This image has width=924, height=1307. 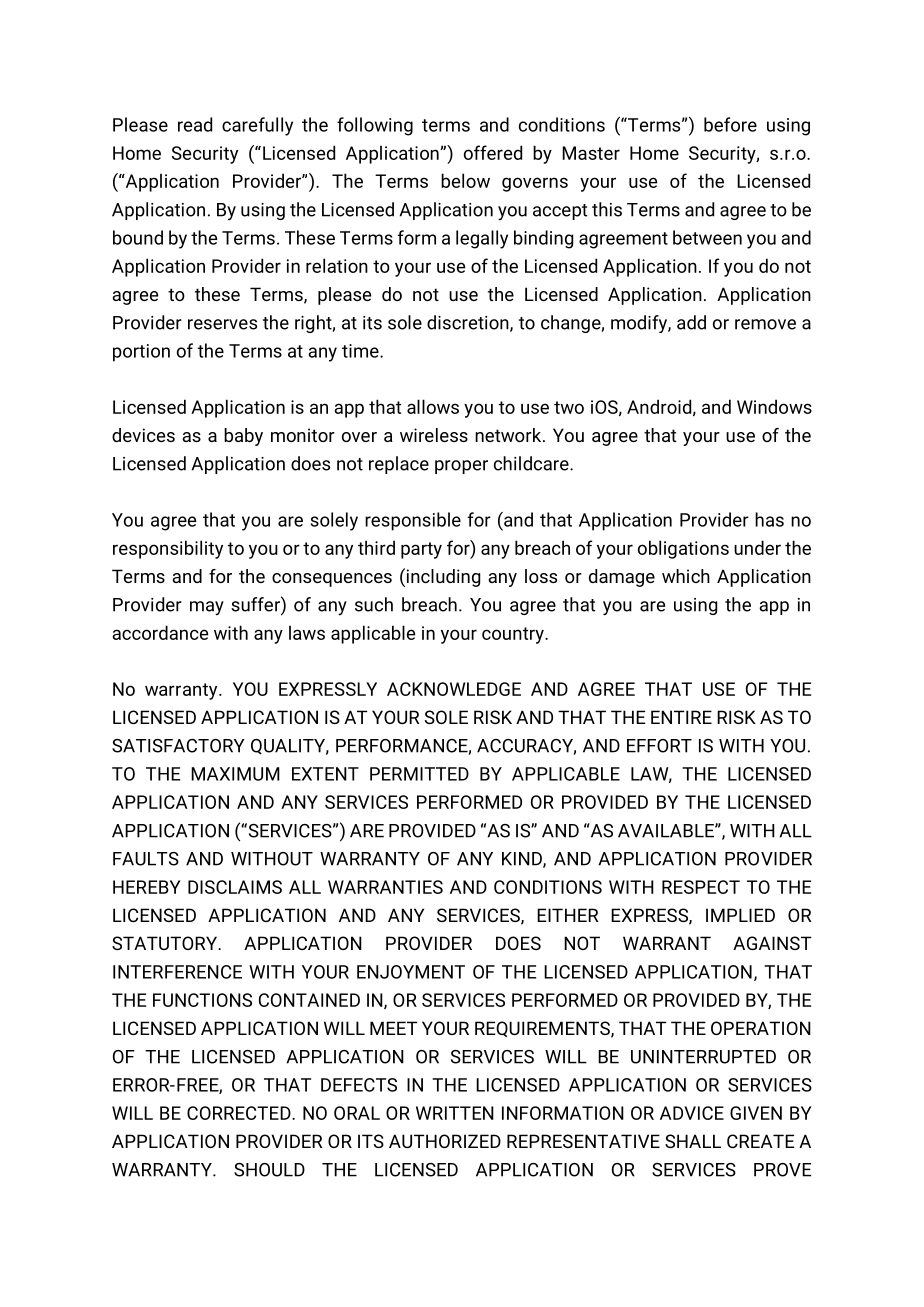 I want to click on SHALL, so click(x=693, y=1141).
